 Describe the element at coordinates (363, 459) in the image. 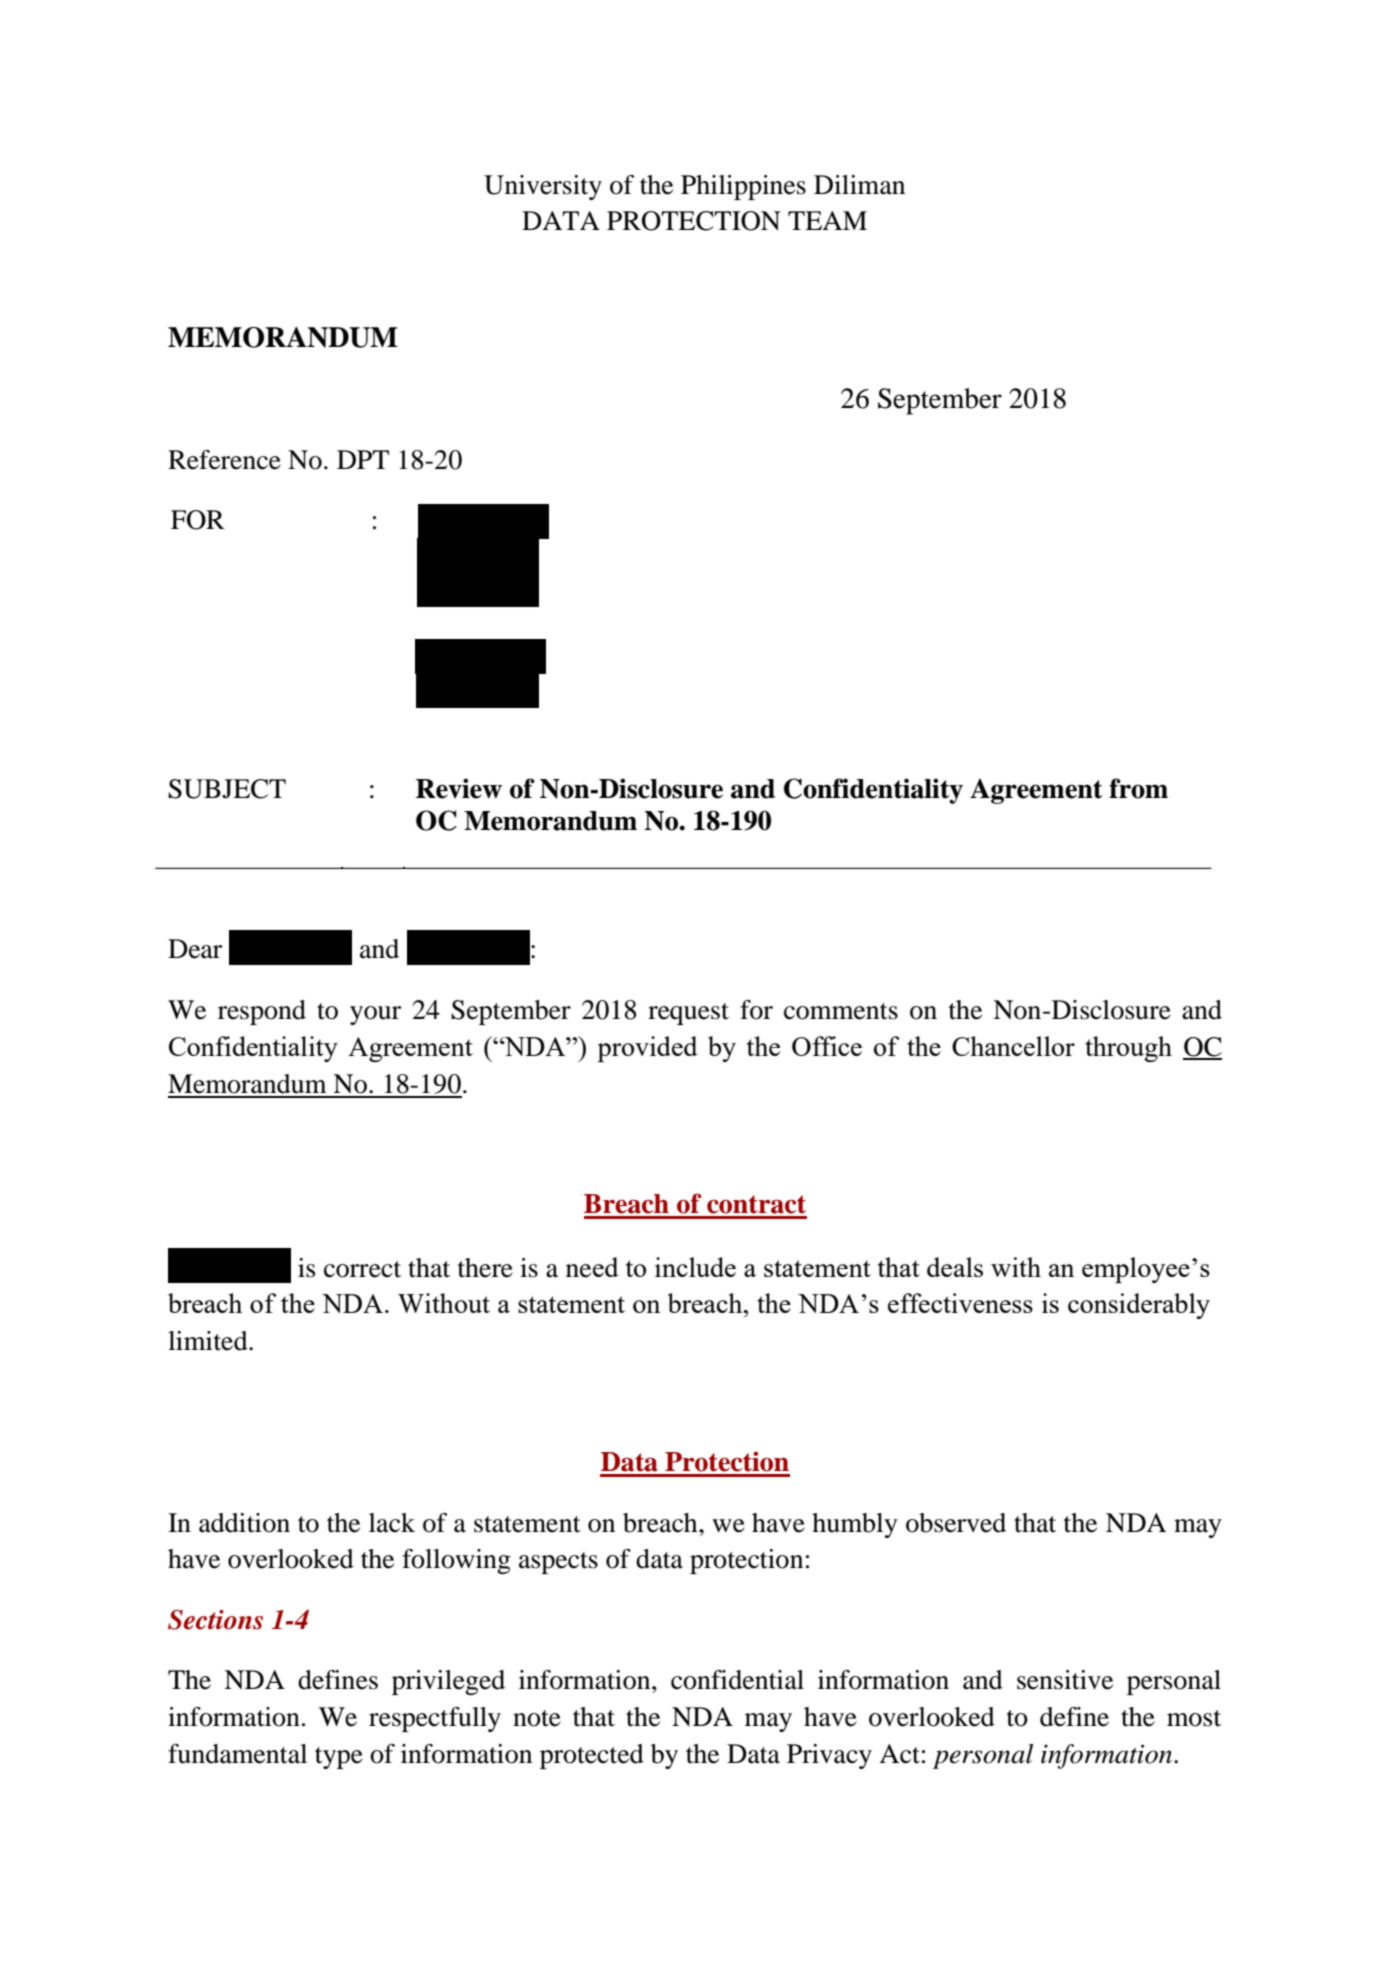

I see `DPT` at that location.
